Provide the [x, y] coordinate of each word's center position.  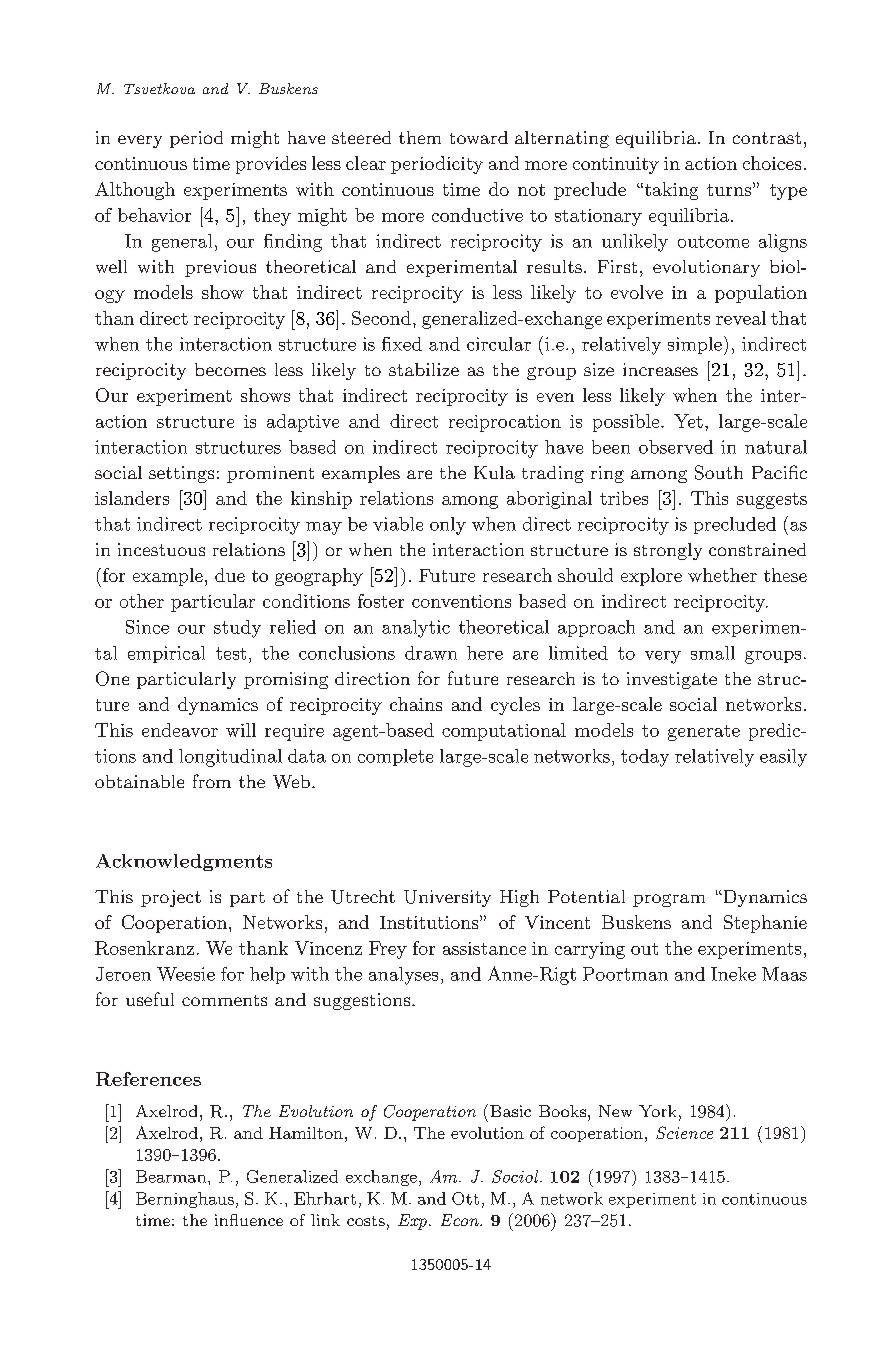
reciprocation [505, 423]
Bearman [172, 1176]
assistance [484, 948]
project [171, 898]
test [231, 653]
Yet [688, 421]
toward [479, 137]
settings [181, 474]
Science [684, 1132]
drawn [431, 653]
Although [135, 191]
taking [670, 191]
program [669, 900]
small [713, 653]
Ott [465, 1198]
